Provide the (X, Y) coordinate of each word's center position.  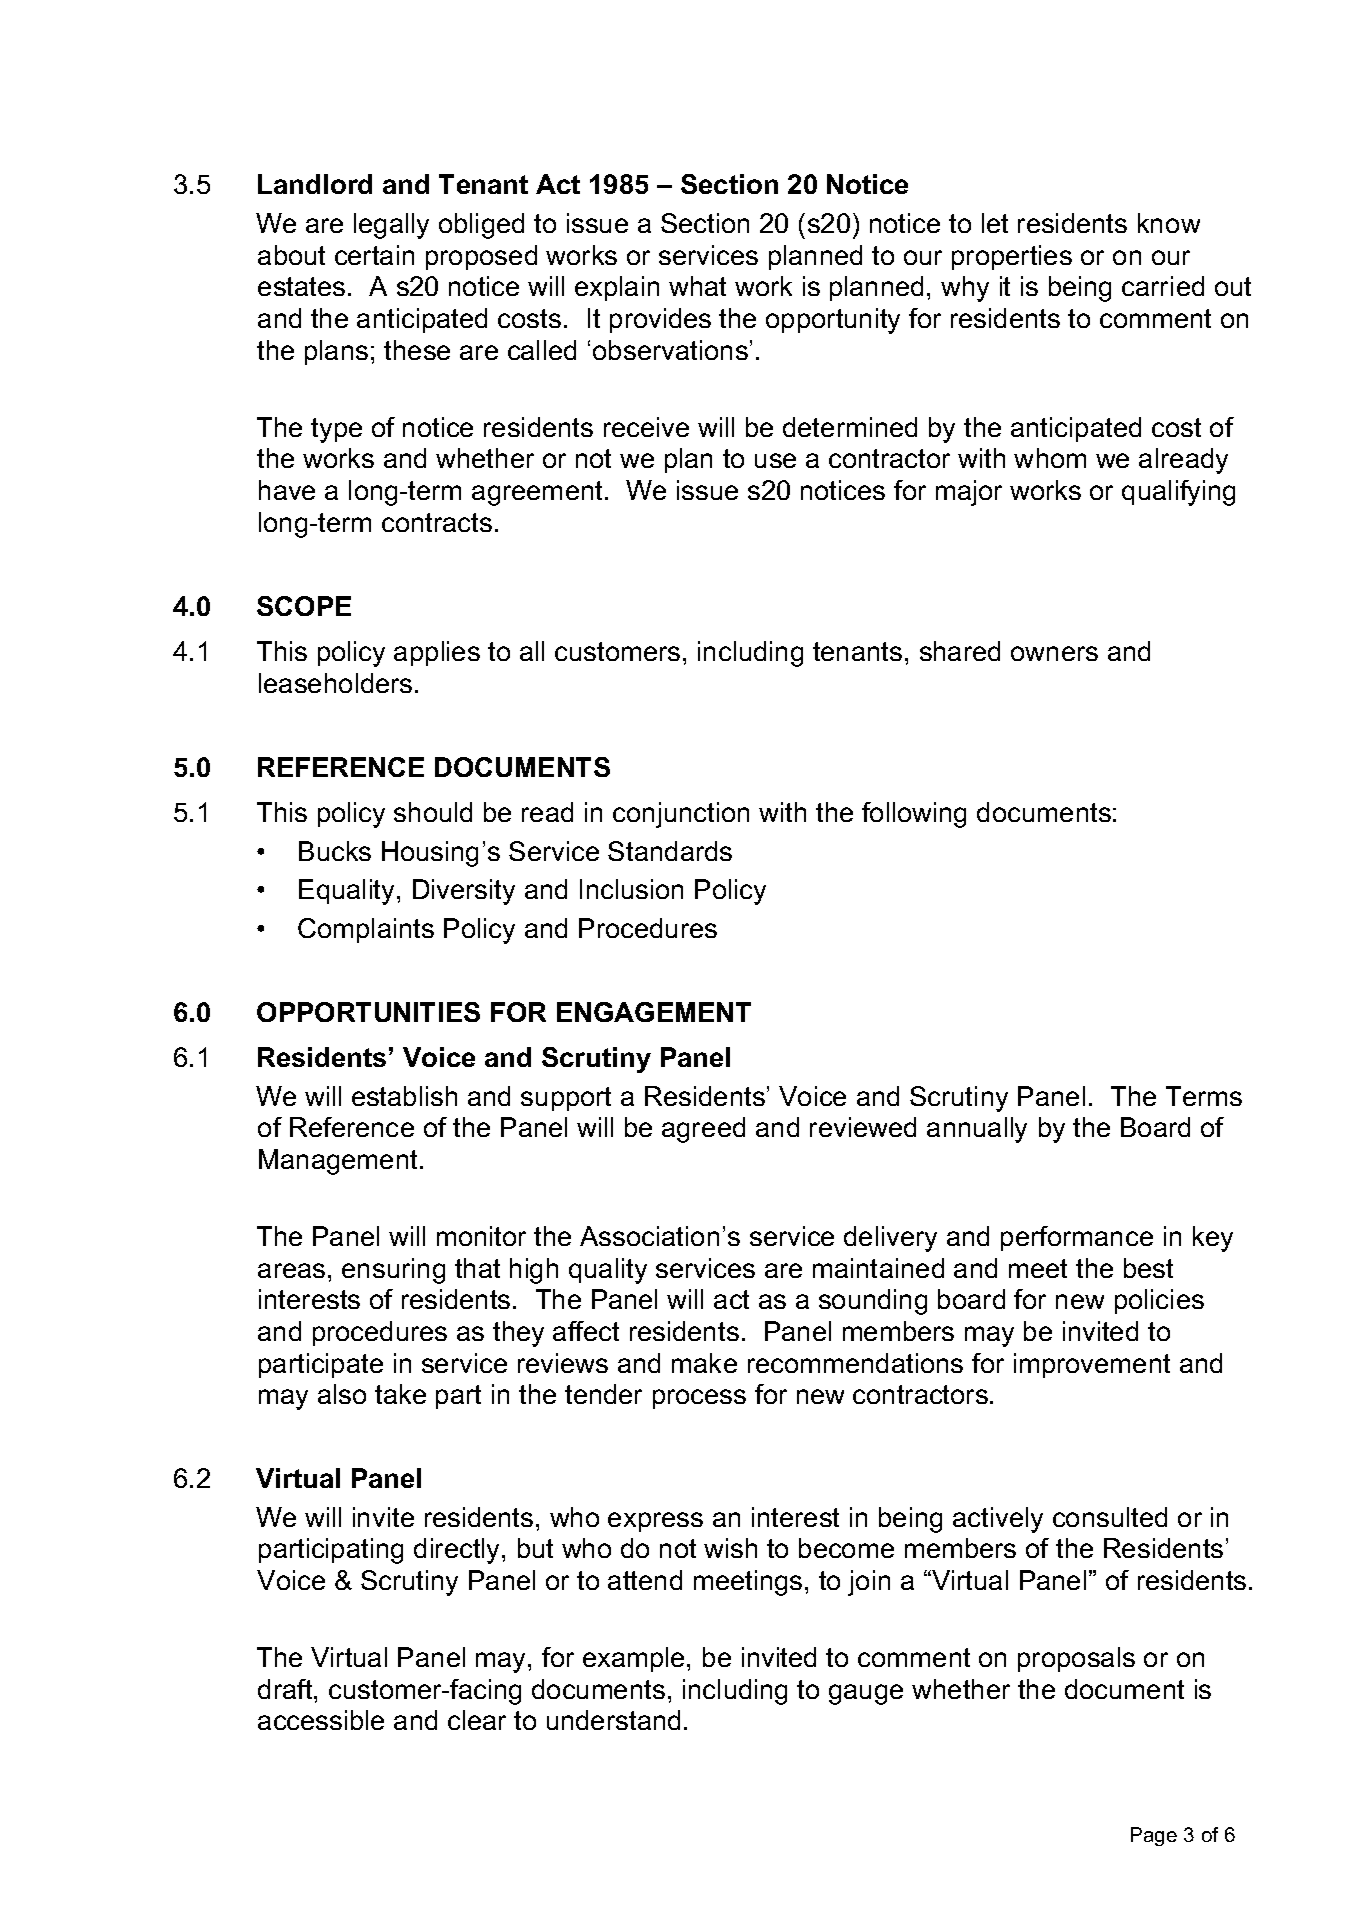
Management (340, 1162)
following (914, 815)
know (1169, 223)
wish (730, 1548)
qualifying (1178, 493)
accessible (321, 1720)
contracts (437, 522)
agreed (703, 1130)
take (400, 1394)
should (433, 812)
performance (1077, 1238)
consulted (1110, 1517)
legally (391, 226)
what (697, 286)
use (775, 460)
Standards (670, 851)
